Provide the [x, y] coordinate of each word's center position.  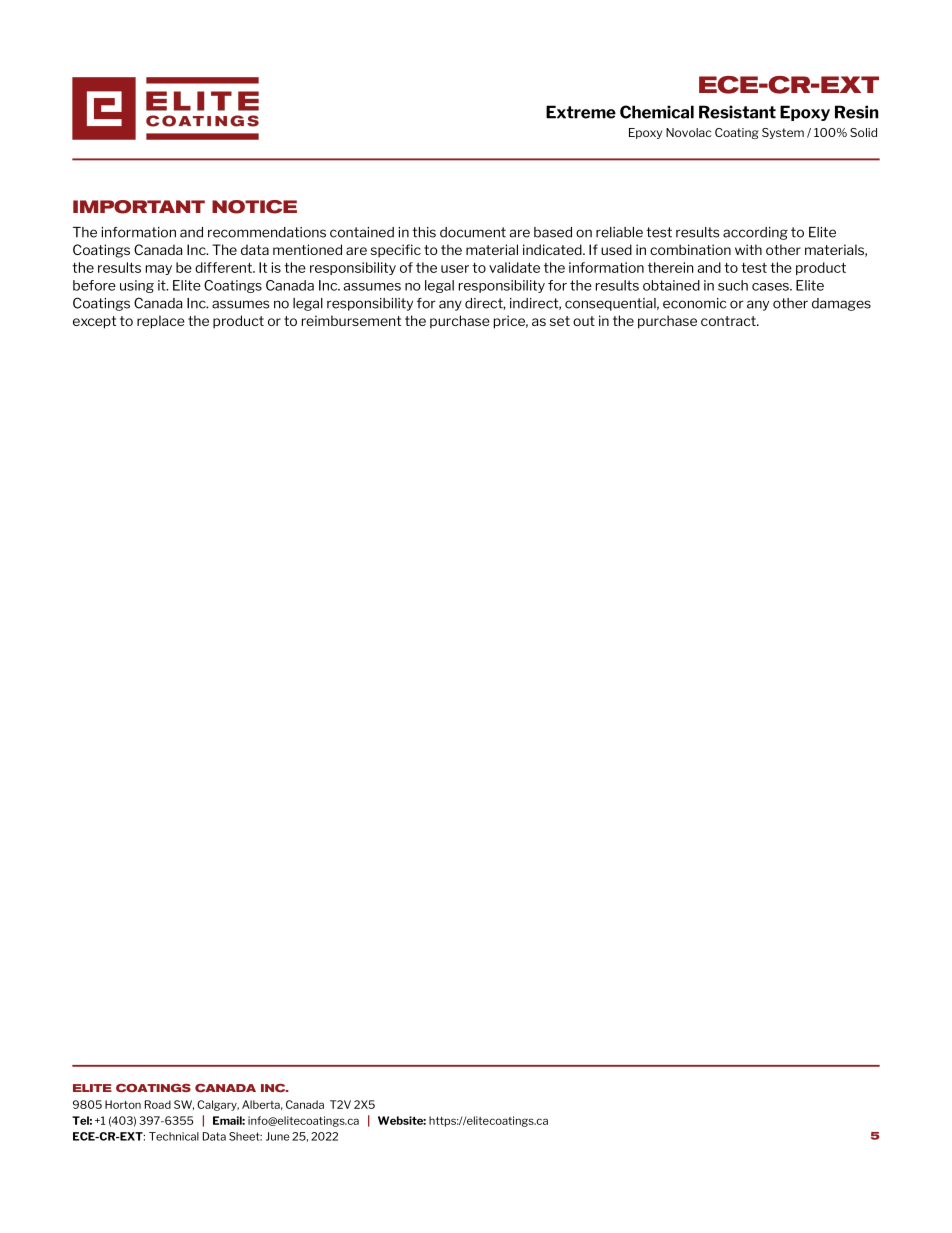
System [783, 133]
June [278, 1136]
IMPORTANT [139, 207]
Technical [174, 1136]
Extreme [581, 112]
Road [158, 1104]
